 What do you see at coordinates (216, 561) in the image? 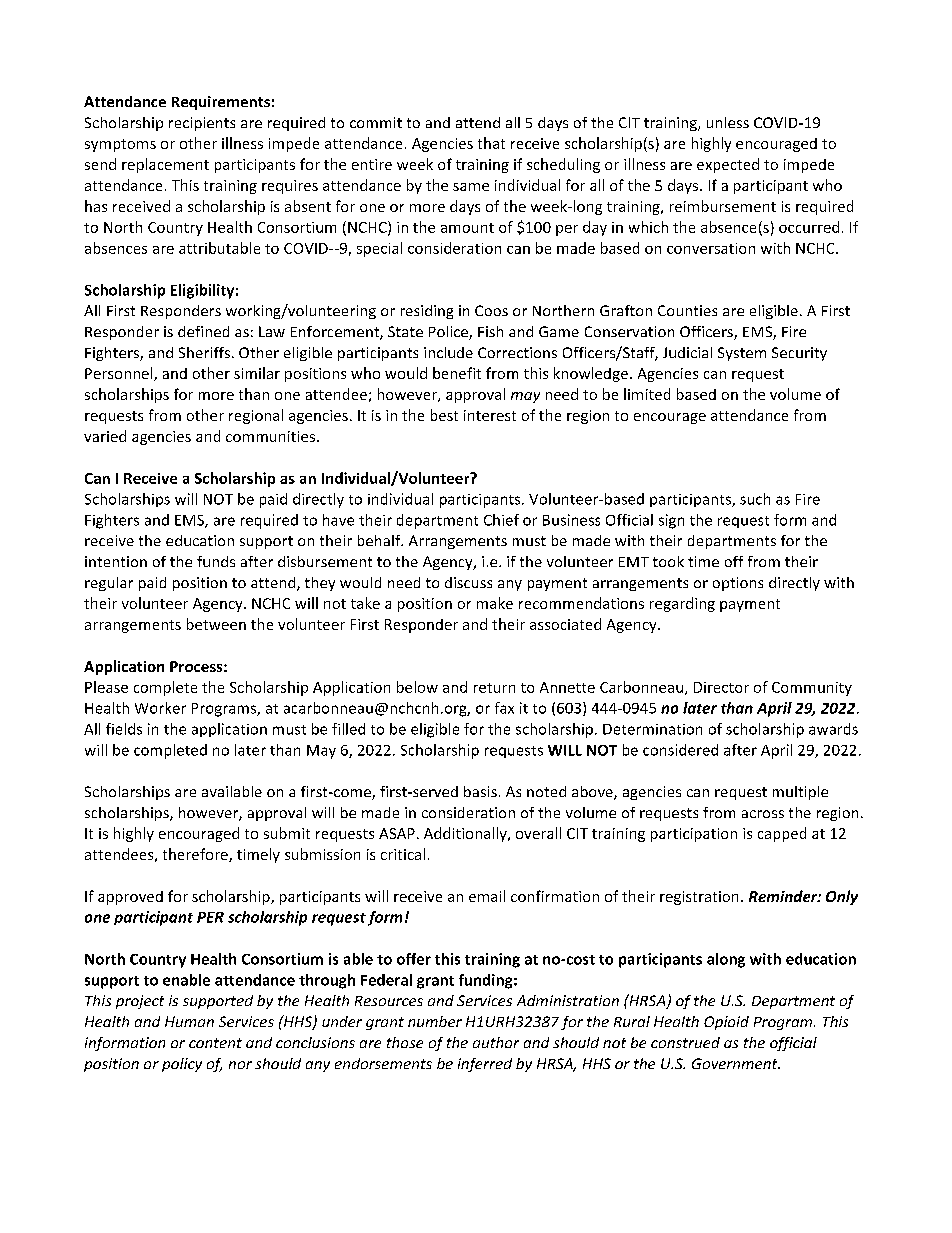
I see `funds` at bounding box center [216, 561].
